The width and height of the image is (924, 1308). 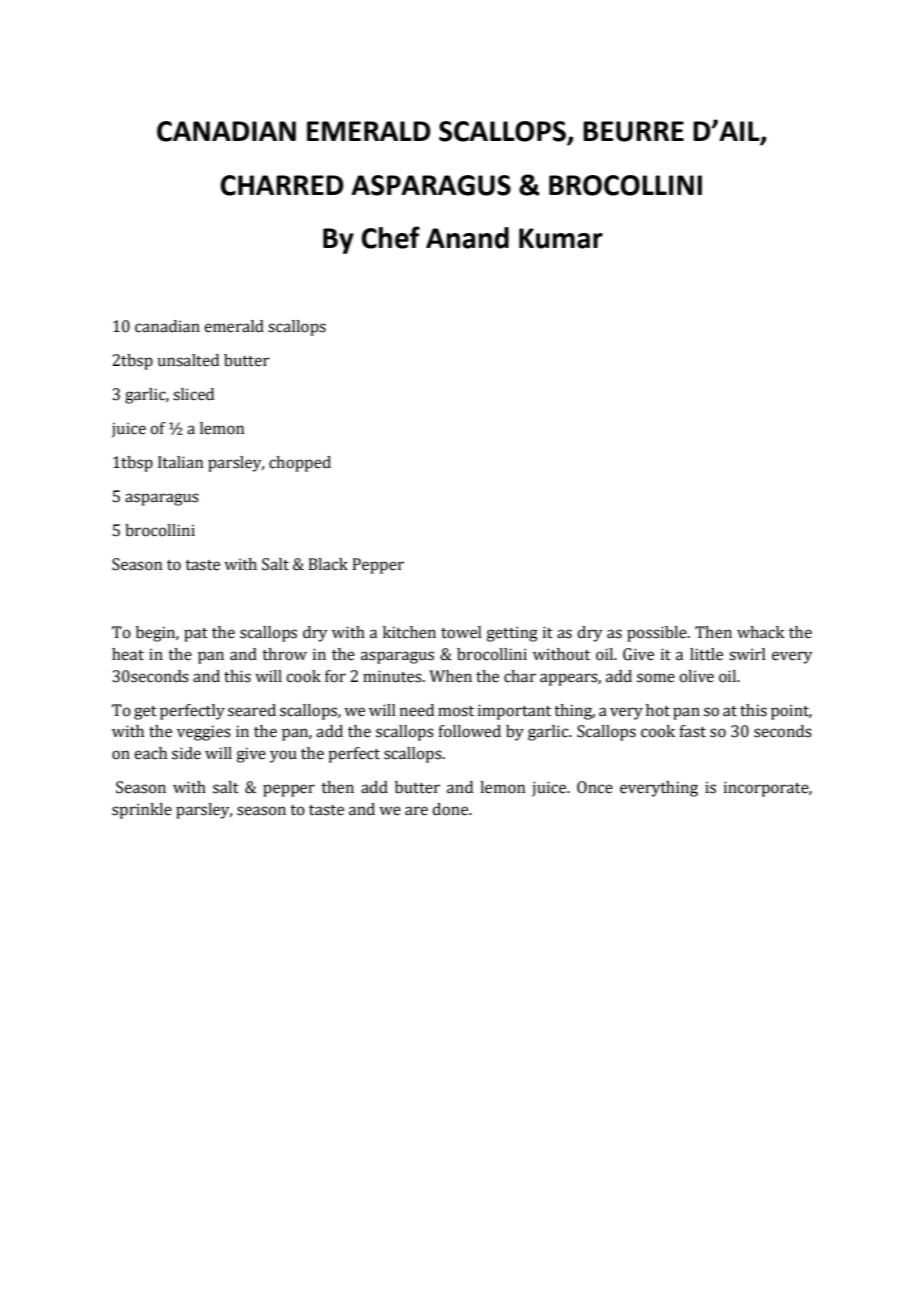 I want to click on done, so click(x=451, y=809).
